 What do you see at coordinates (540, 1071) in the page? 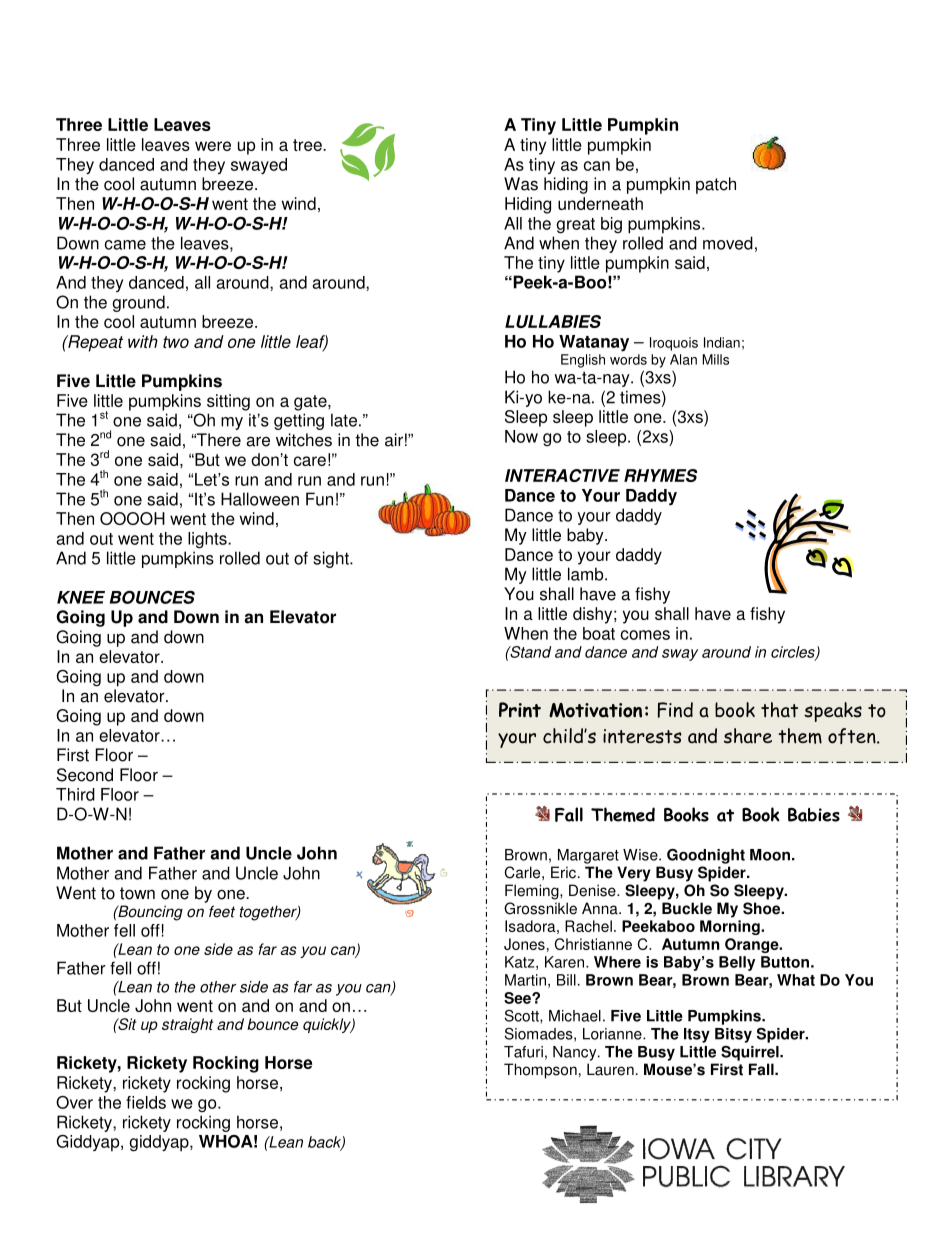
I see `Thompson` at bounding box center [540, 1071].
